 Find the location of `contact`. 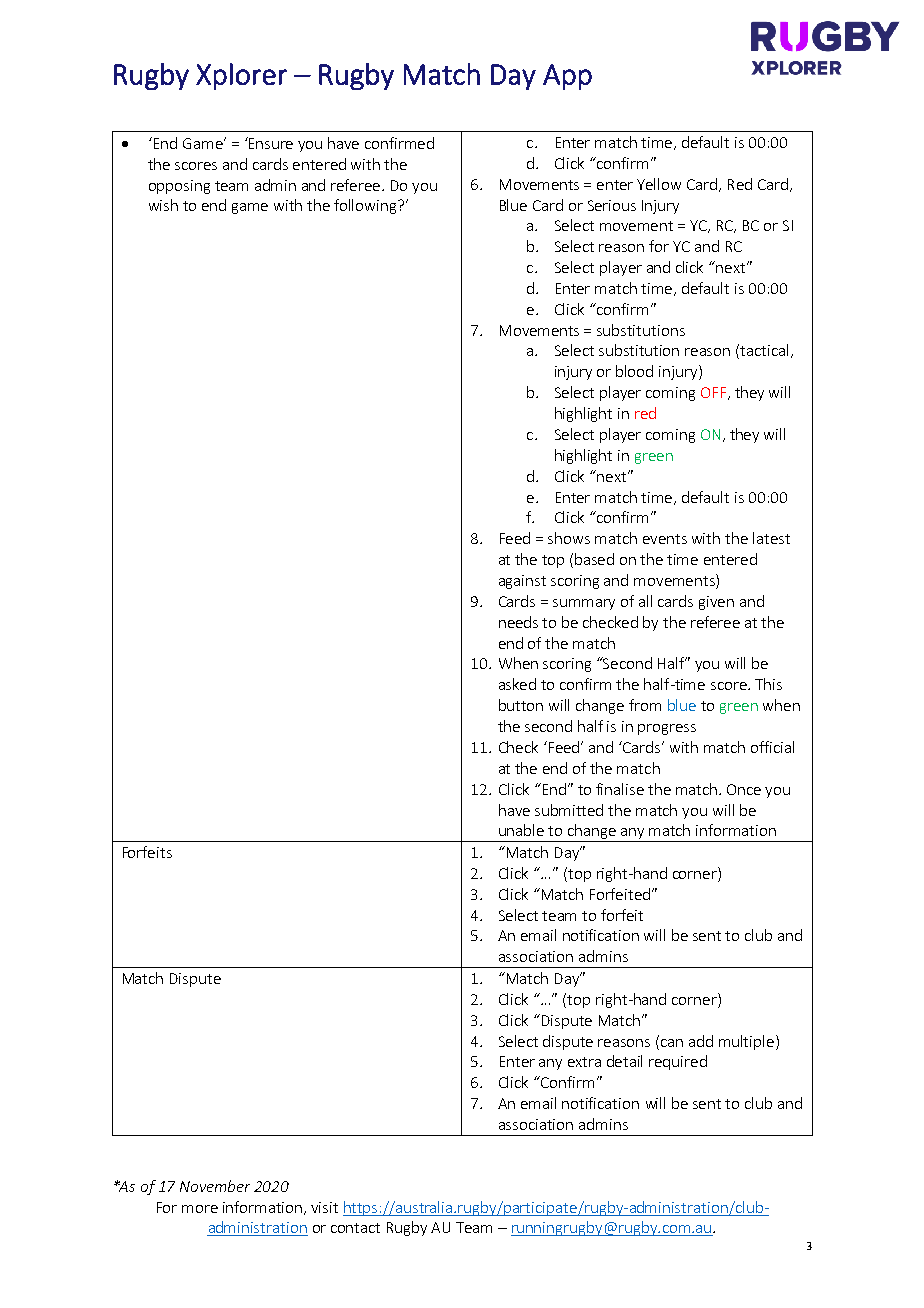

contact is located at coordinates (355, 1228).
